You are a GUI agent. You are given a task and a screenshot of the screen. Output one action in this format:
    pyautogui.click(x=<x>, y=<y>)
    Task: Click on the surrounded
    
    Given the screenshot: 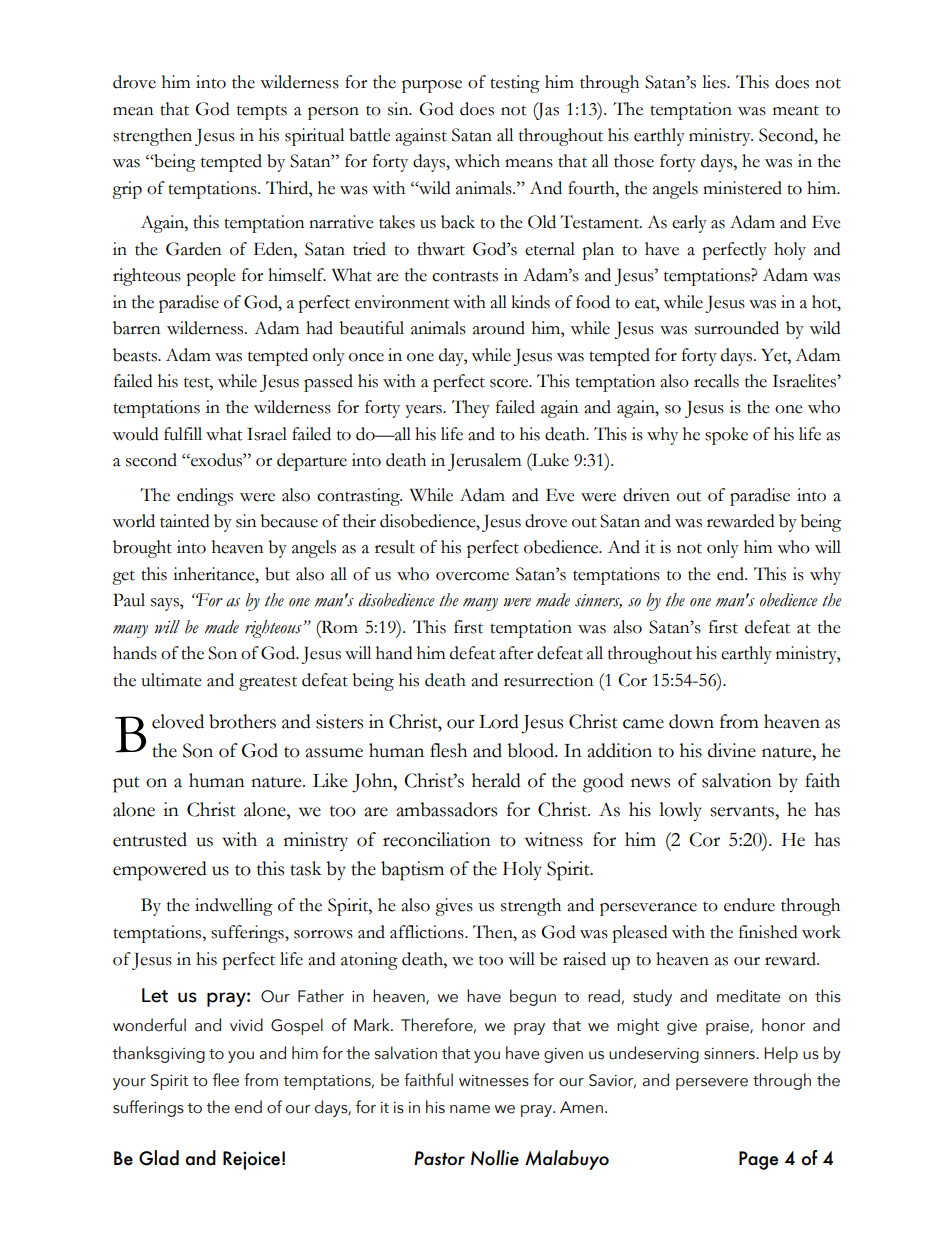 What is the action you would take?
    pyautogui.click(x=737, y=328)
